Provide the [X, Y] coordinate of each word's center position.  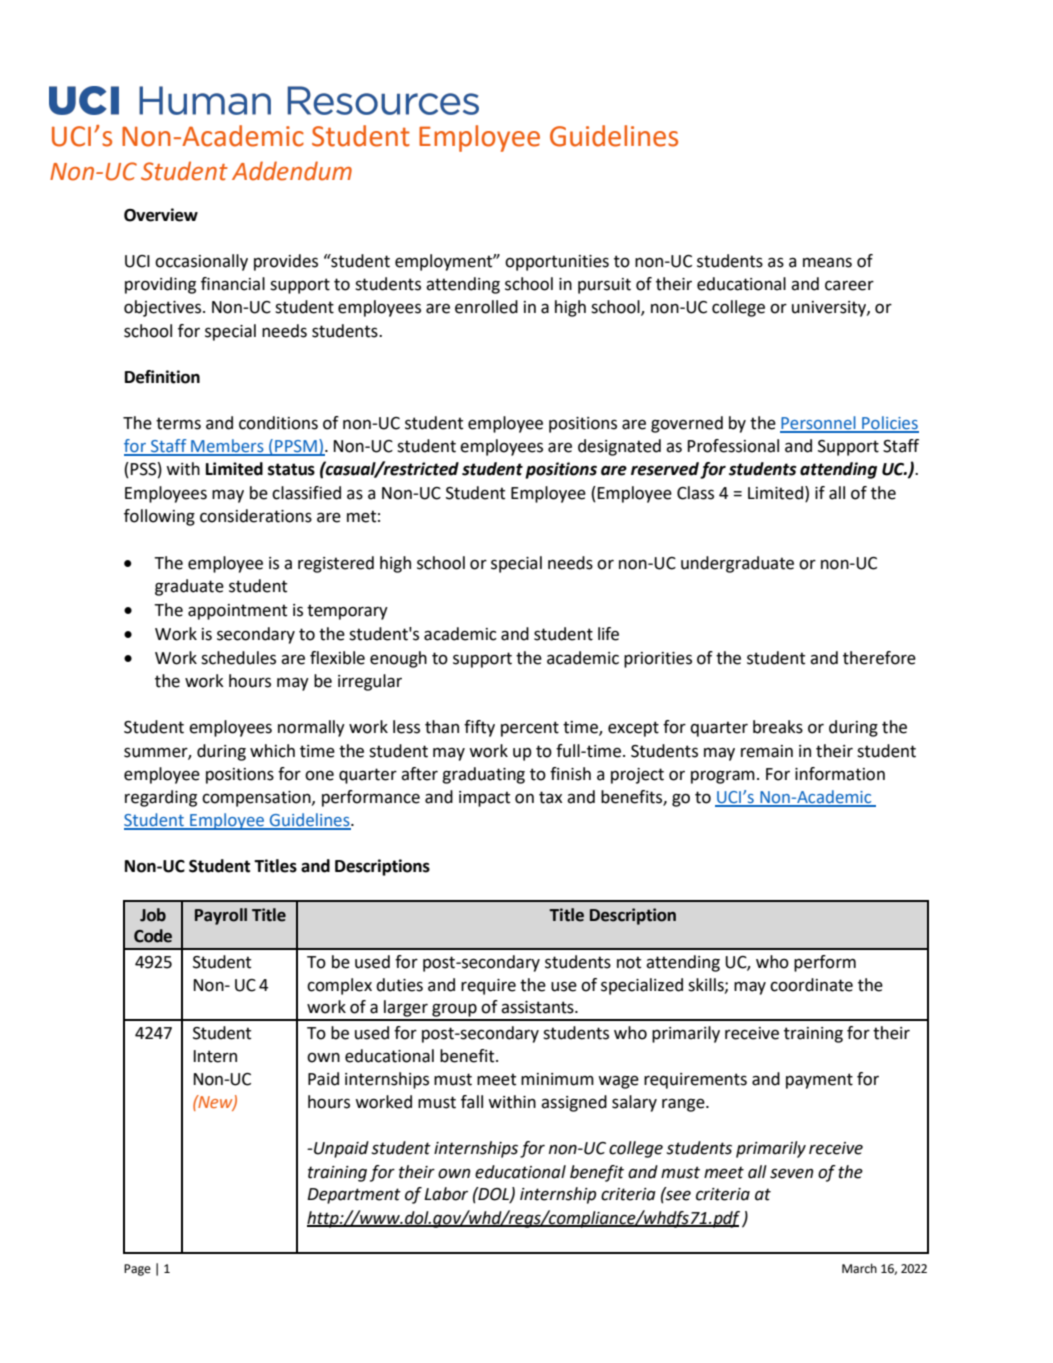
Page [137, 1270]
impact [484, 799]
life [608, 634]
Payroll [221, 916]
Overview [161, 215]
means [827, 262]
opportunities [557, 263]
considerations [256, 516]
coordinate [811, 985]
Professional [733, 446]
